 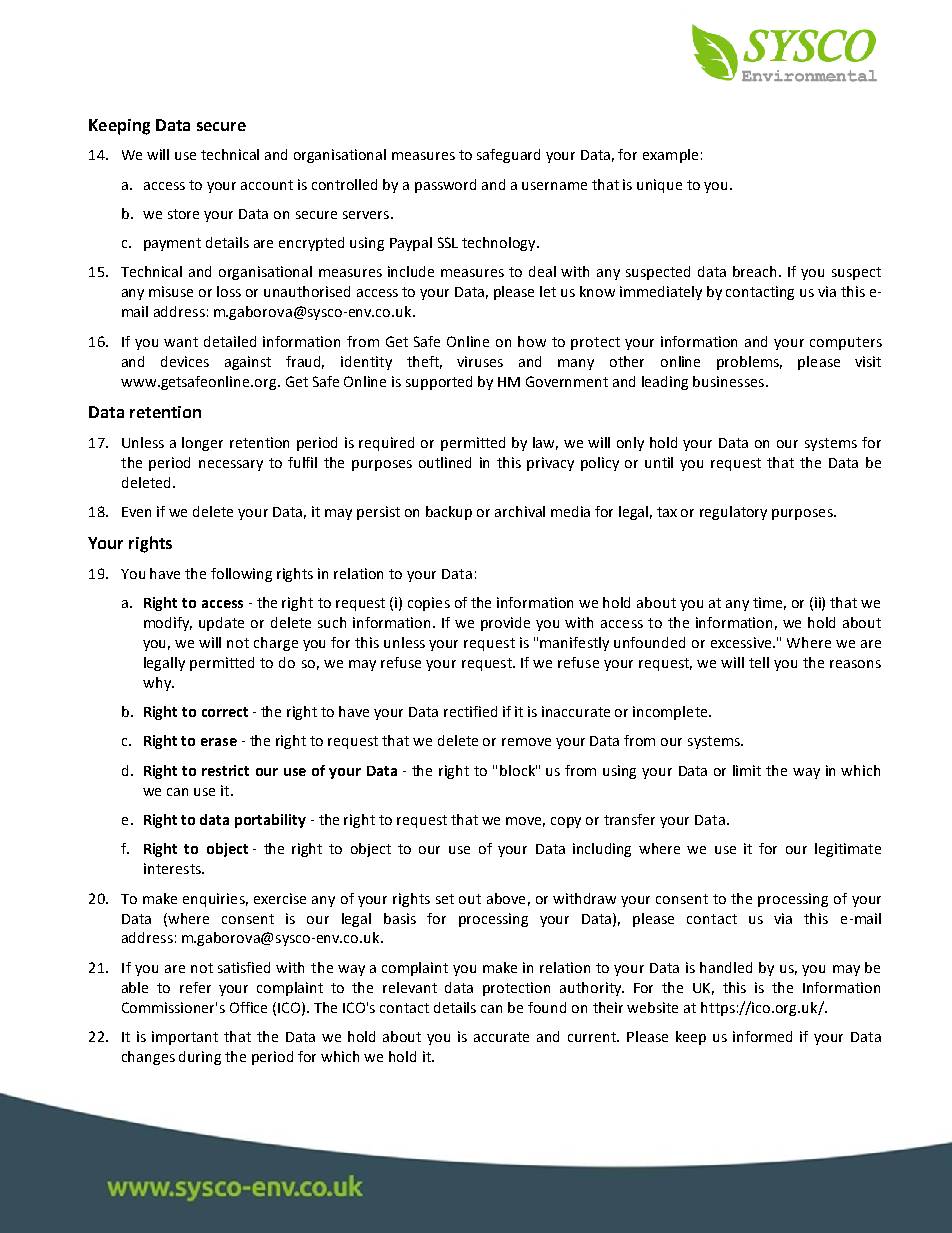 I want to click on username, so click(x=554, y=186).
